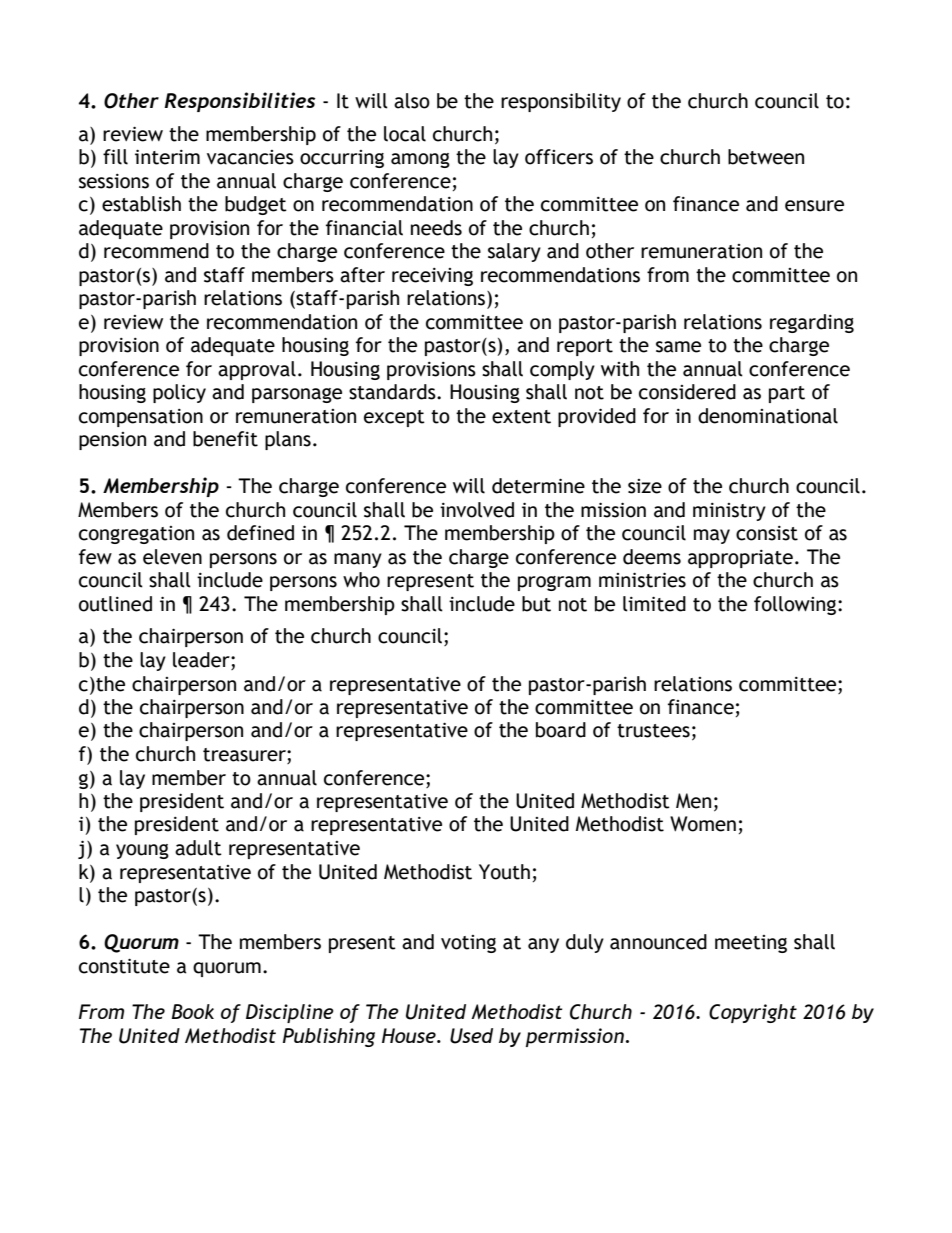 The height and width of the screenshot is (1233, 952). What do you see at coordinates (678, 347) in the screenshot?
I see `same` at bounding box center [678, 347].
